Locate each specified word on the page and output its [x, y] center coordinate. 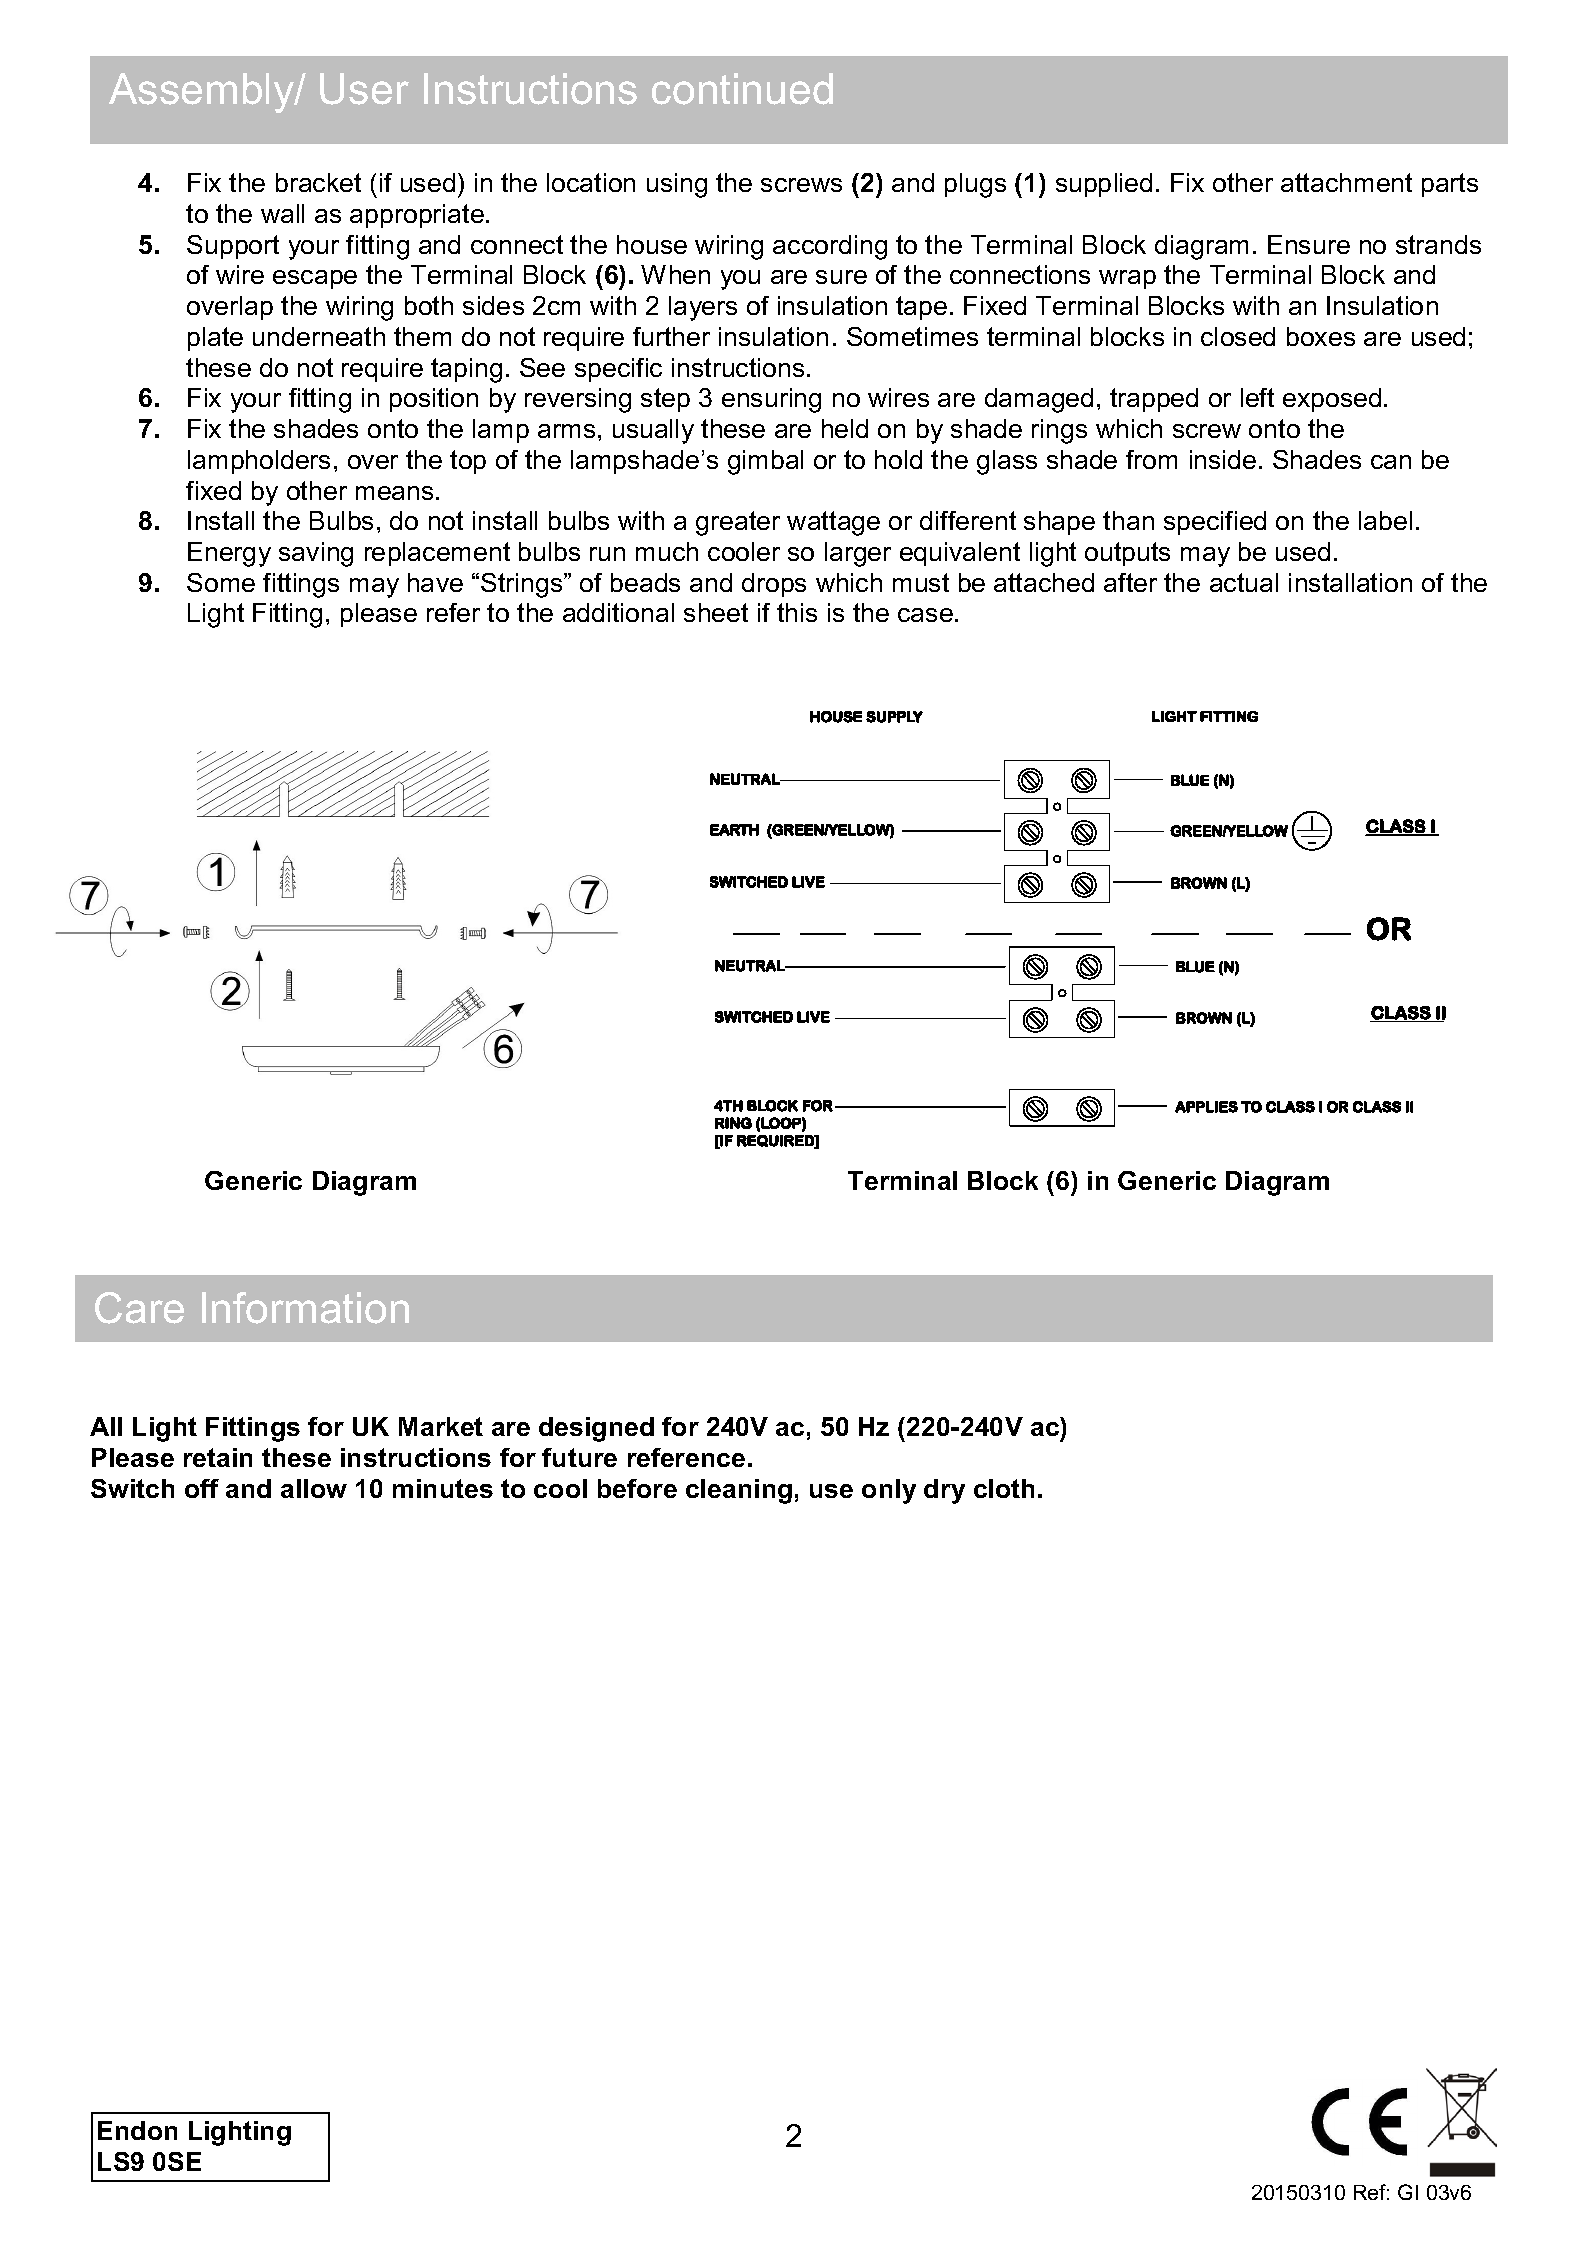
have [435, 582]
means [394, 493]
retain [218, 1457]
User [364, 89]
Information [305, 1308]
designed [596, 1429]
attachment [1346, 182]
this [797, 612]
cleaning [739, 1491]
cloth [1004, 1488]
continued [742, 89]
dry [944, 1491]
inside [1223, 459]
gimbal [765, 462]
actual [1244, 582]
